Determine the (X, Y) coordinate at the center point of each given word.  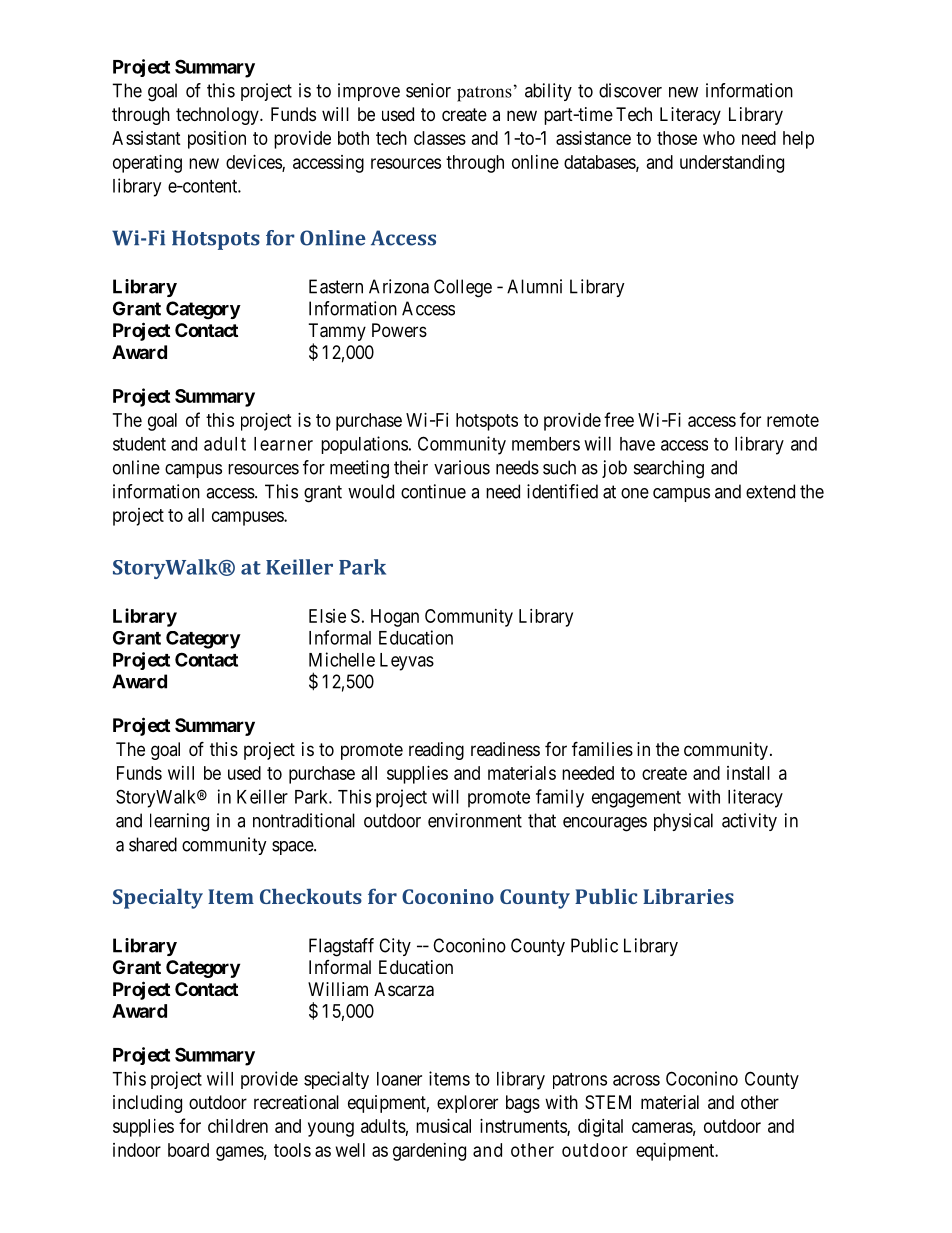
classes (440, 138)
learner (283, 444)
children (238, 1126)
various (462, 467)
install (748, 773)
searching (669, 469)
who (719, 138)
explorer (467, 1104)
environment (475, 820)
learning (179, 822)
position (217, 140)
